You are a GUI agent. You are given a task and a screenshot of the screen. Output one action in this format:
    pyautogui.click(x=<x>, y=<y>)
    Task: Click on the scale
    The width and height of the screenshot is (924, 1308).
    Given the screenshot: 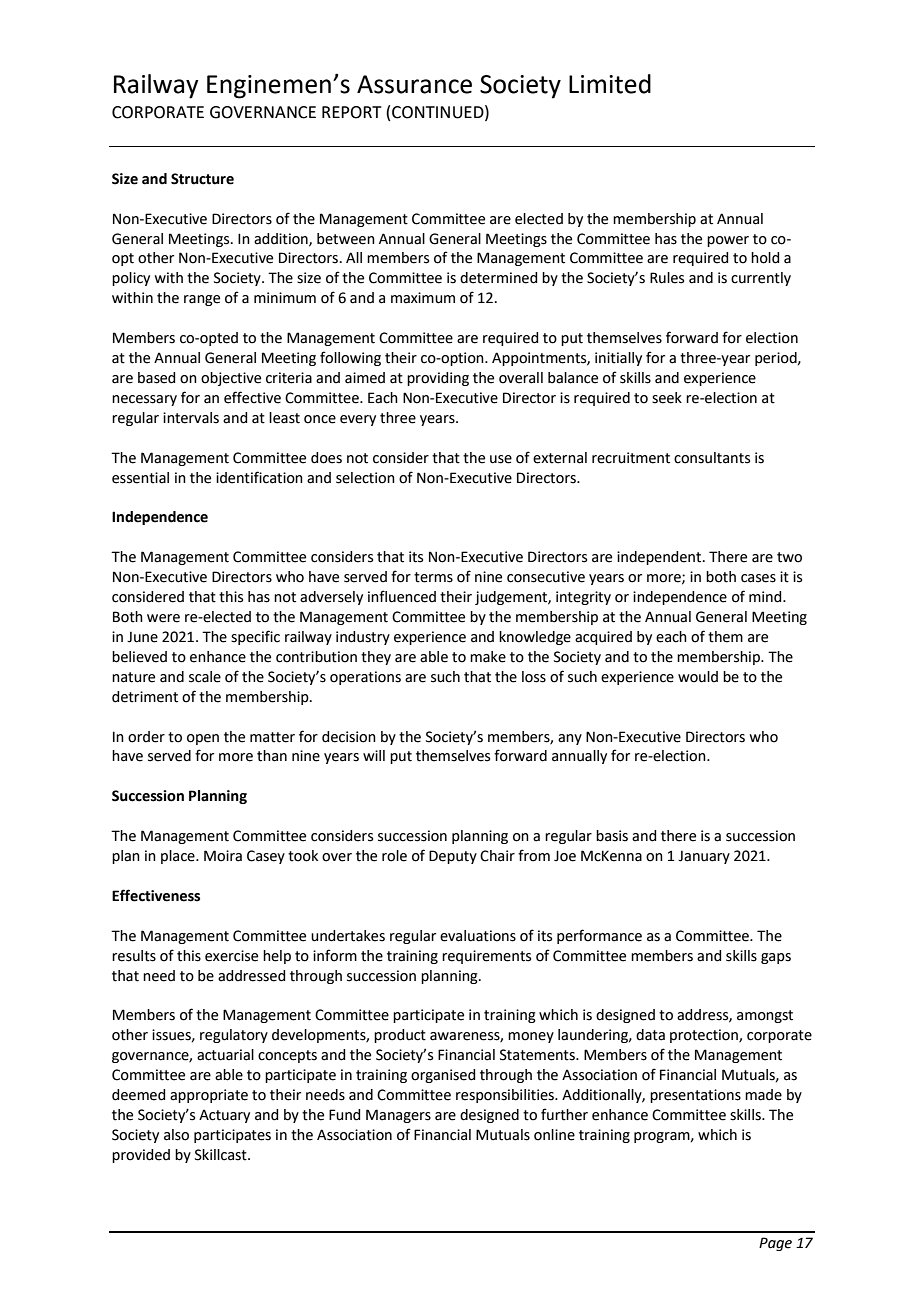 What is the action you would take?
    pyautogui.click(x=205, y=677)
